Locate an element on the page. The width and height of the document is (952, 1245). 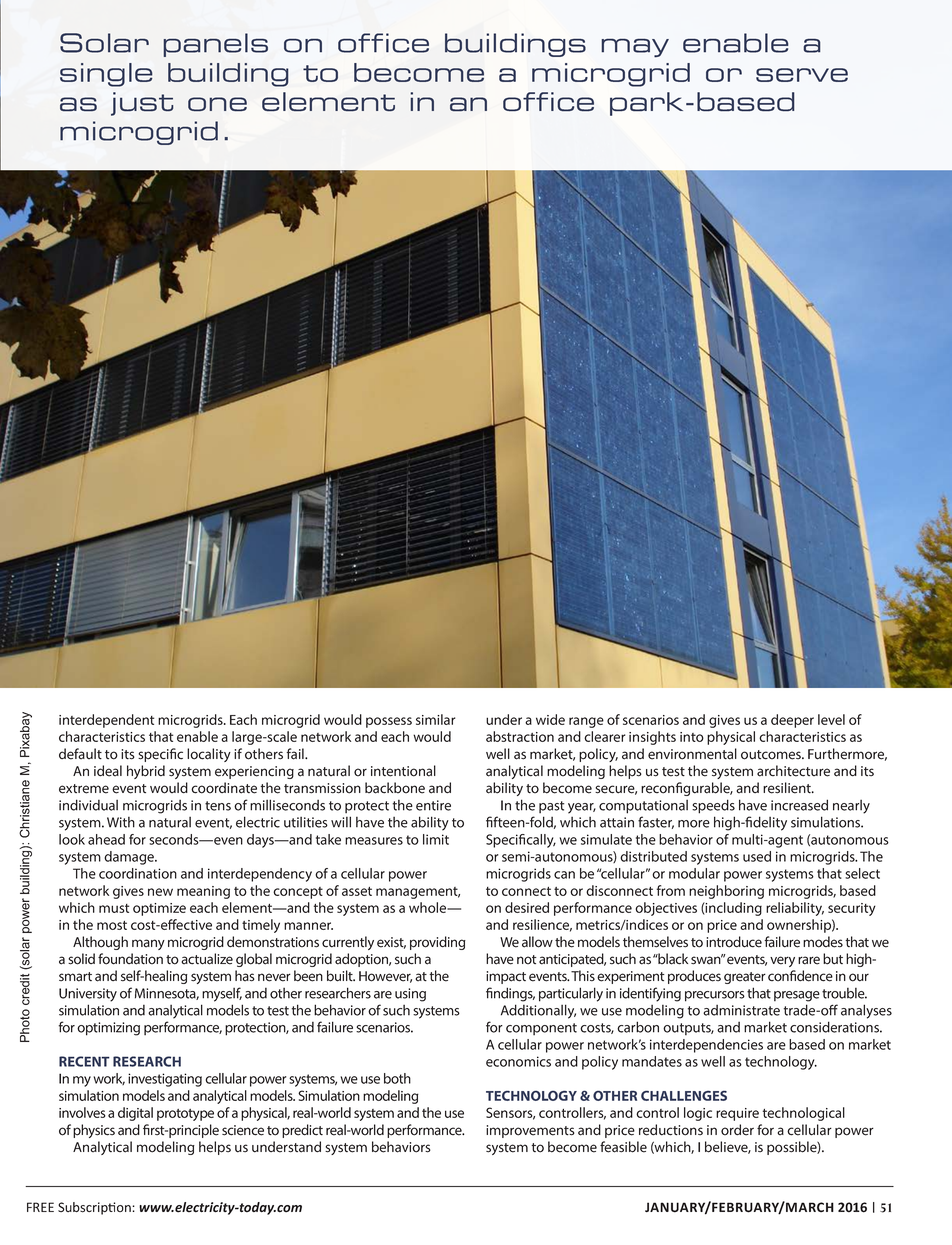
may is located at coordinates (635, 48).
